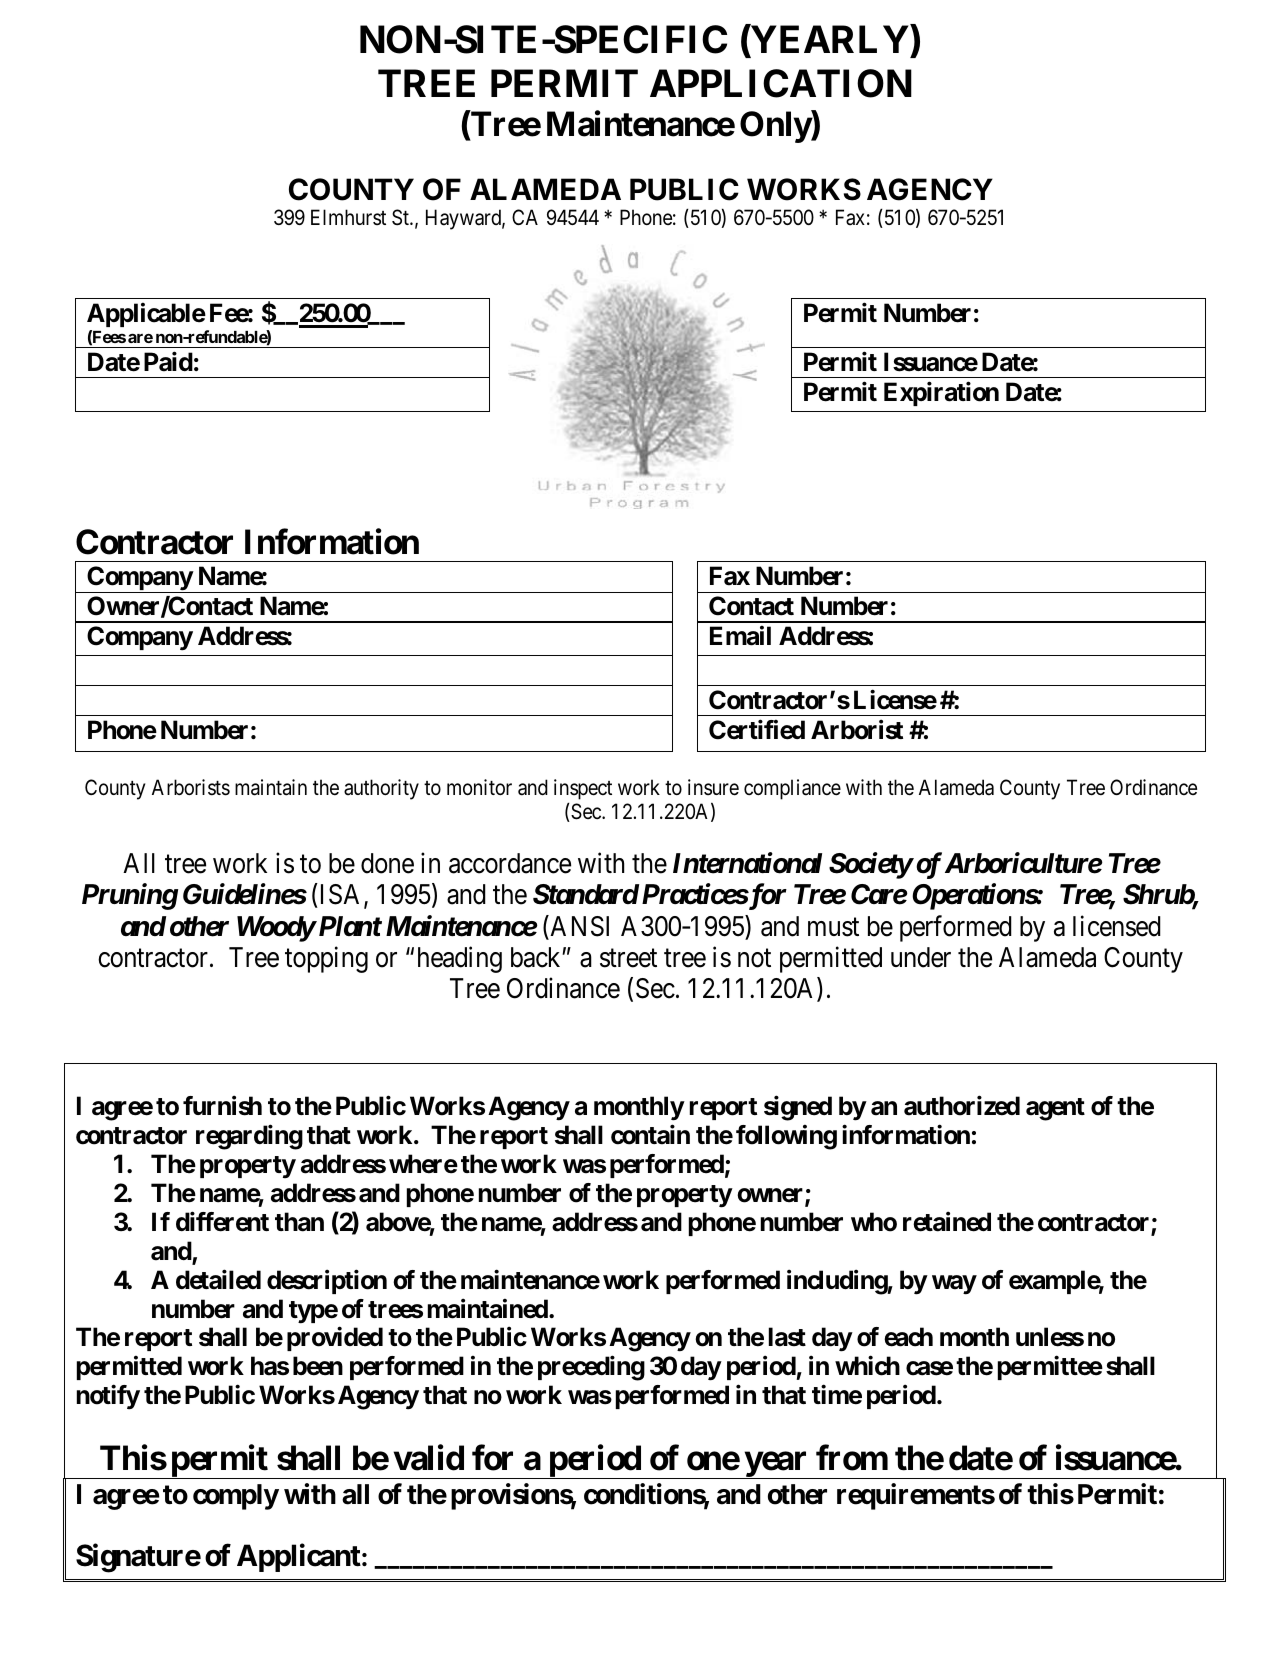  What do you see at coordinates (479, 787) in the screenshot?
I see `monitor` at bounding box center [479, 787].
